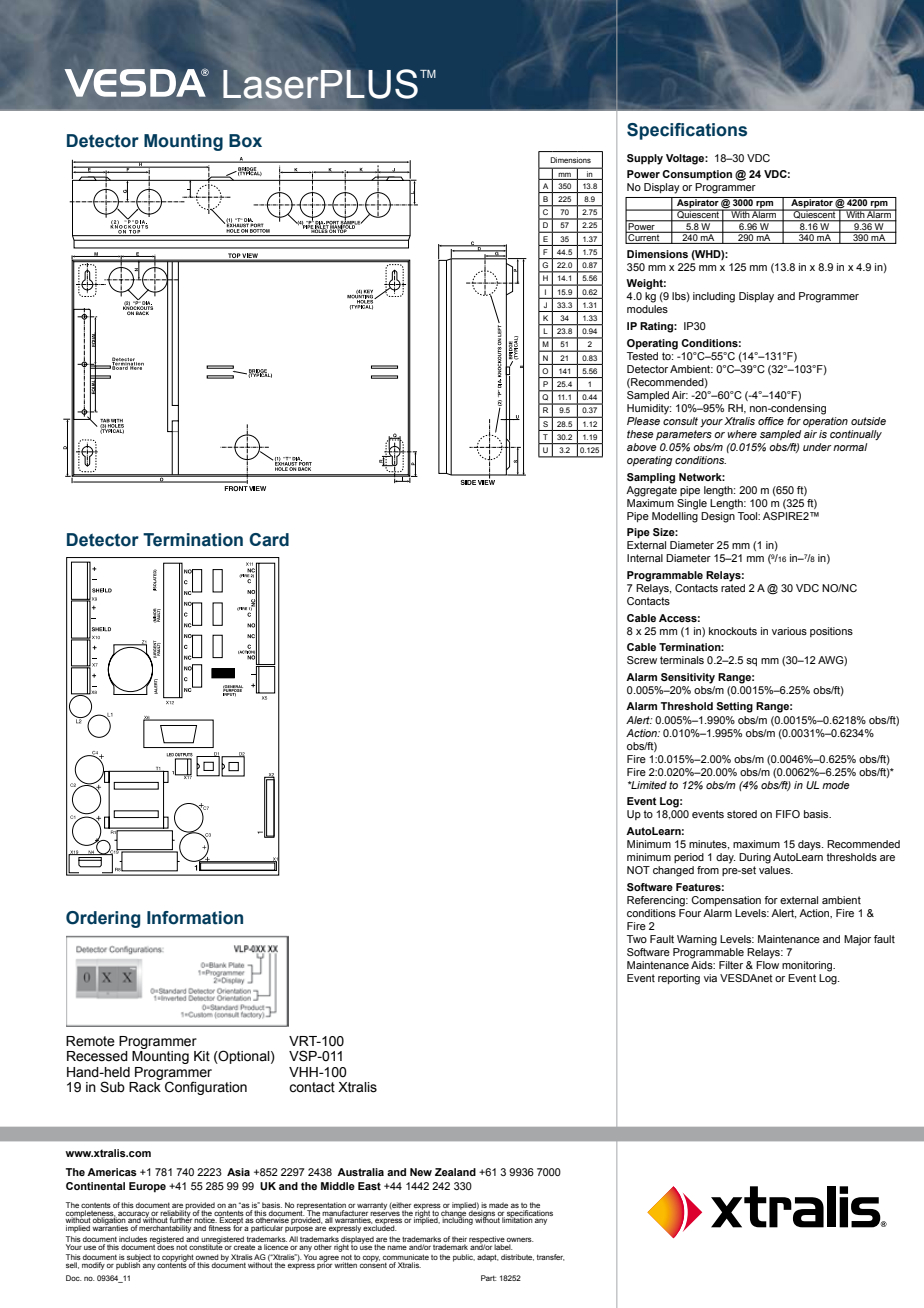  Describe the element at coordinates (657, 901) in the screenshot. I see `Referencing` at that location.
